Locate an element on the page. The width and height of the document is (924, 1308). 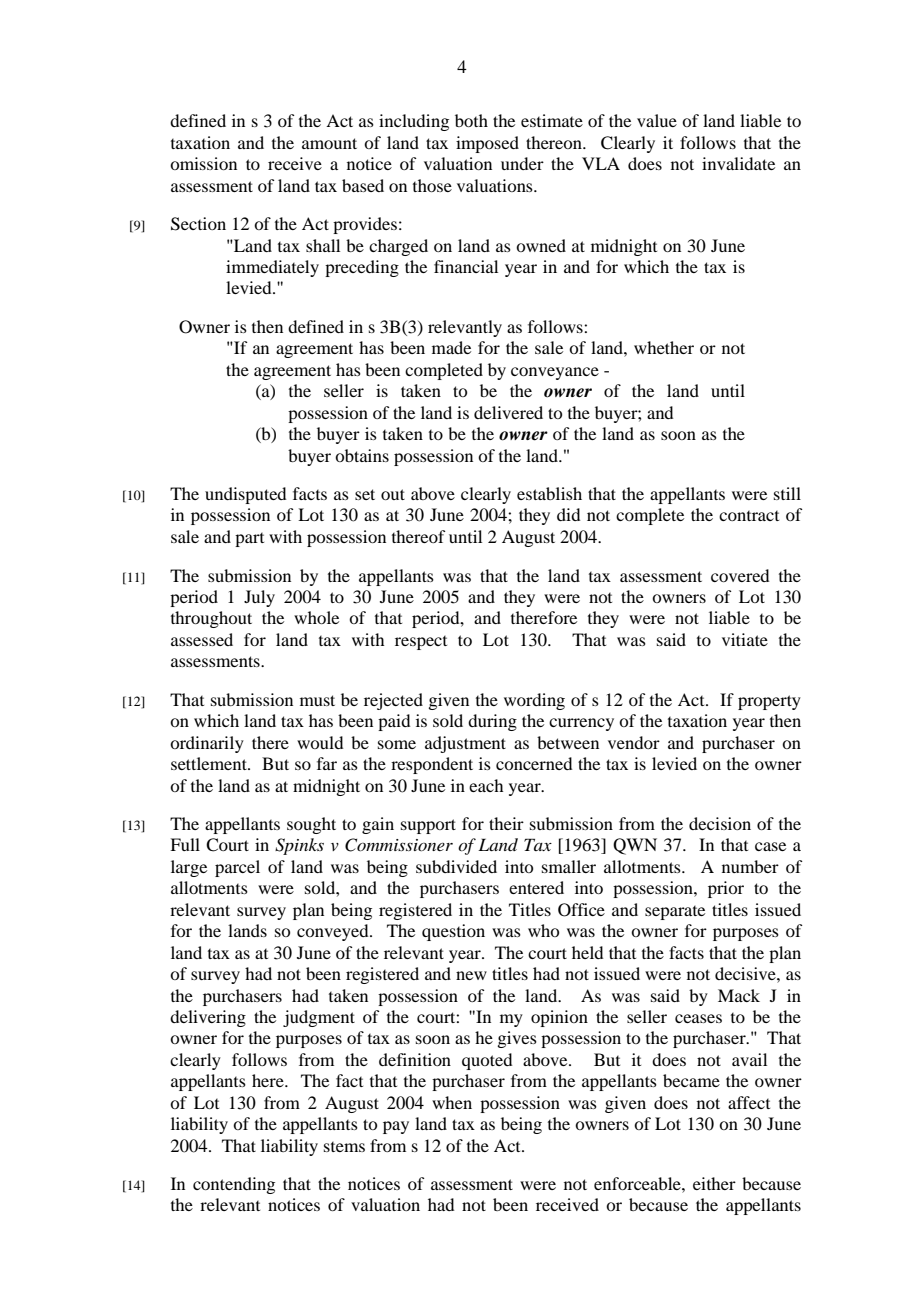
contending is located at coordinates (234, 1185).
